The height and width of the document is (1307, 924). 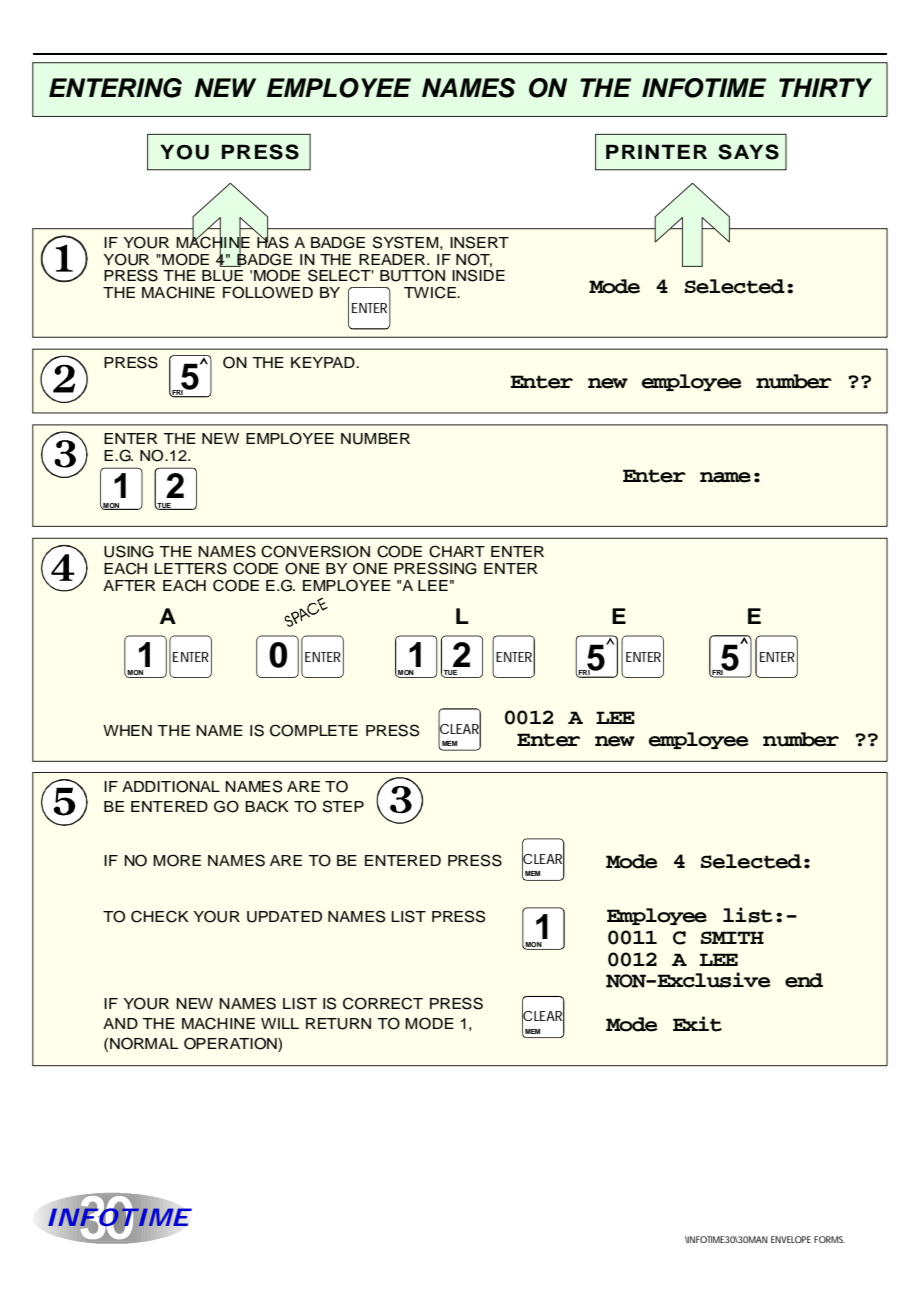 I want to click on INSERT, so click(x=479, y=242).
